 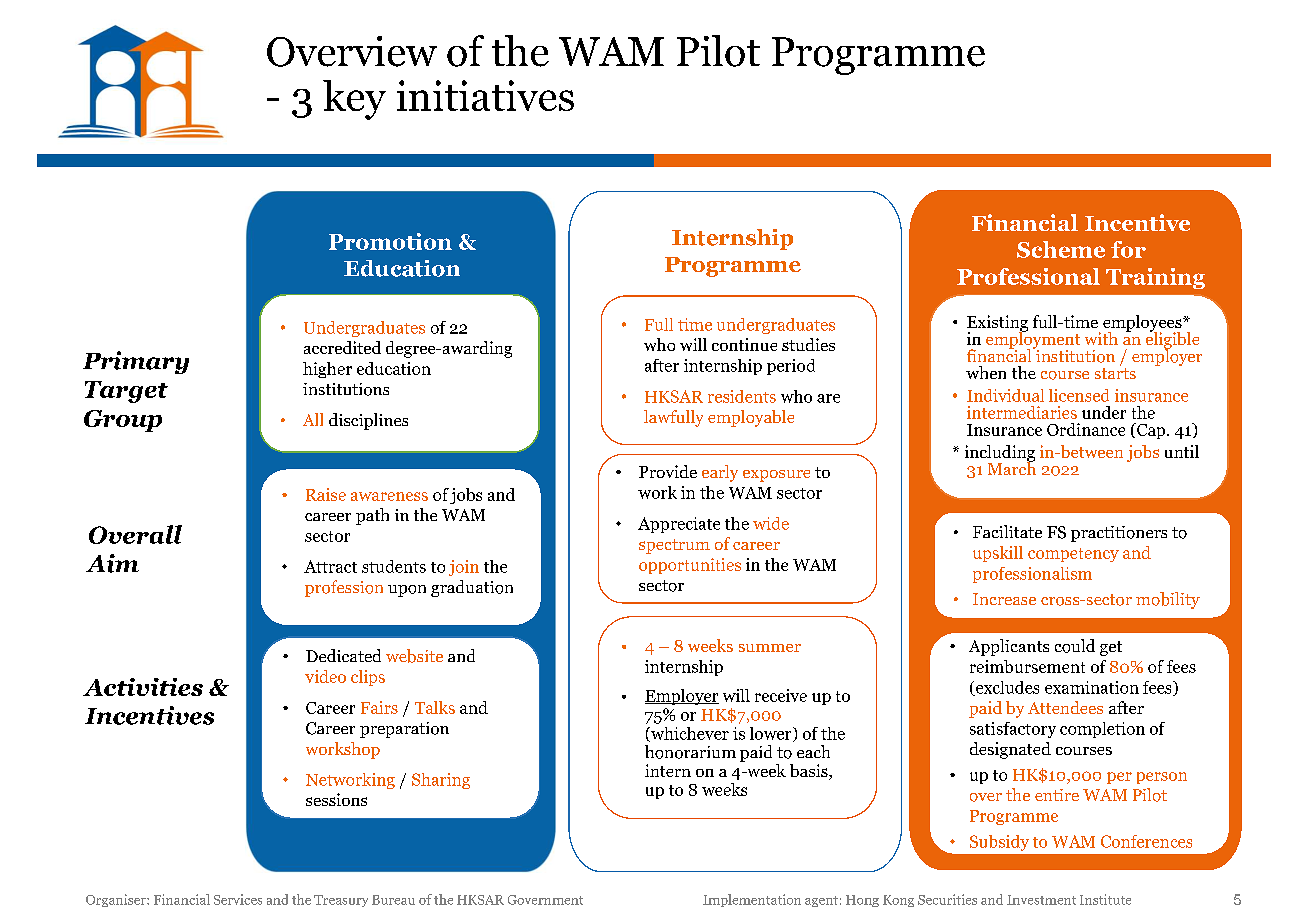 What do you see at coordinates (752, 900) in the screenshot?
I see `Implementation` at bounding box center [752, 900].
